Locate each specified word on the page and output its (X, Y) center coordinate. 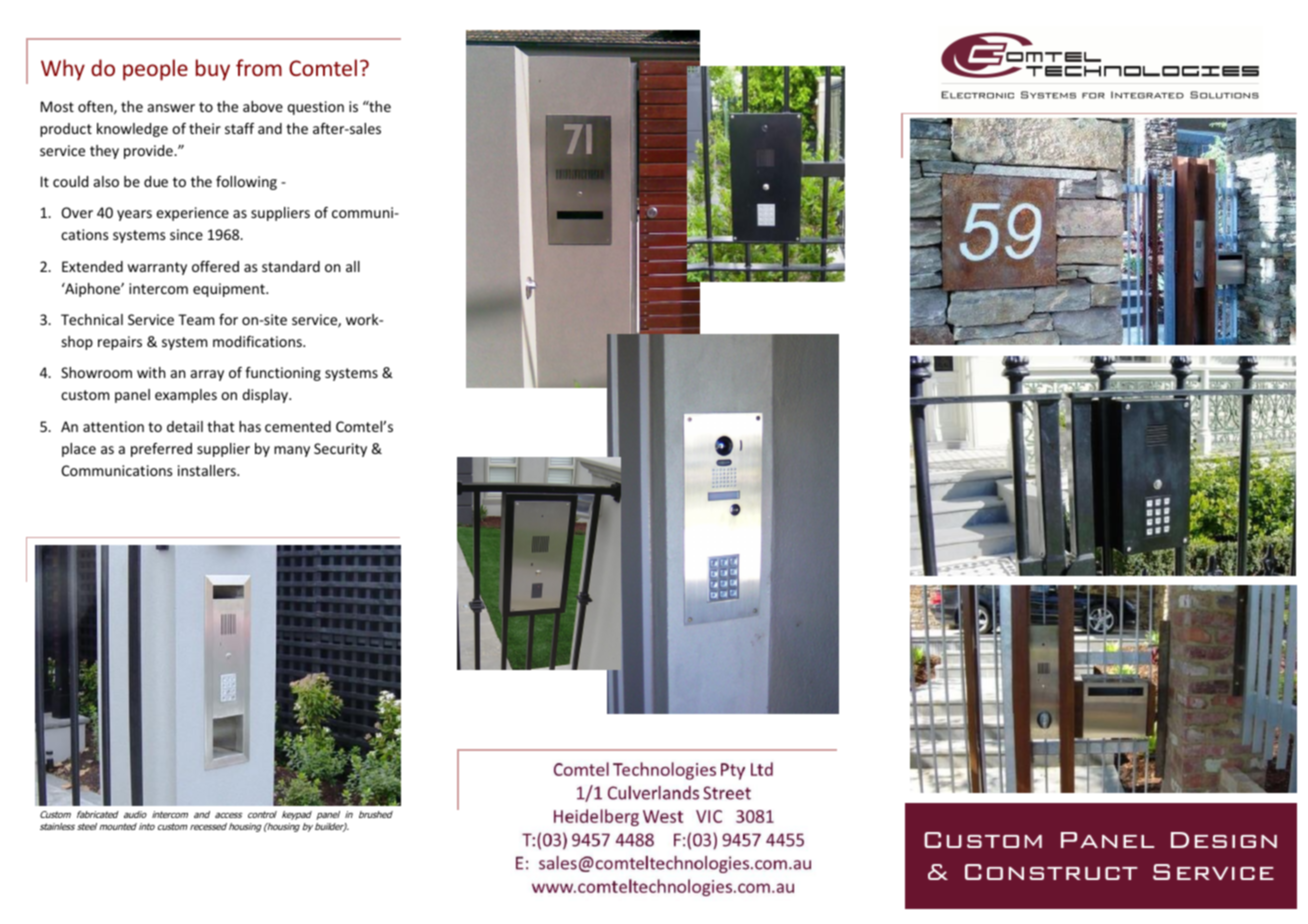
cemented (298, 426)
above (263, 106)
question (315, 108)
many (292, 451)
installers (208, 470)
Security (340, 450)
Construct (1051, 872)
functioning (283, 374)
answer (171, 108)
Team (196, 319)
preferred (161, 450)
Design (1224, 840)
